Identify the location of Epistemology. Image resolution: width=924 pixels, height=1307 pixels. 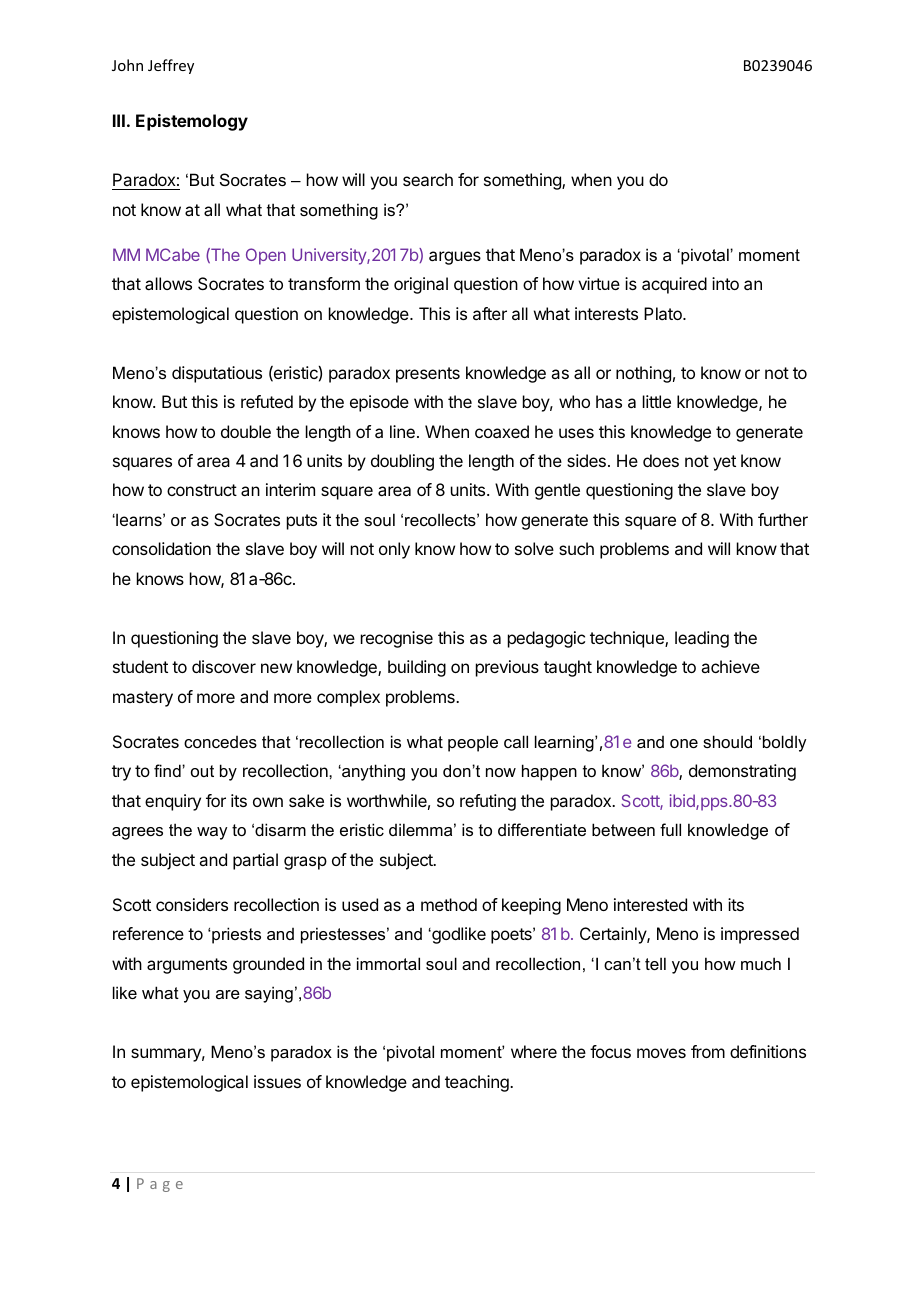
(192, 122).
